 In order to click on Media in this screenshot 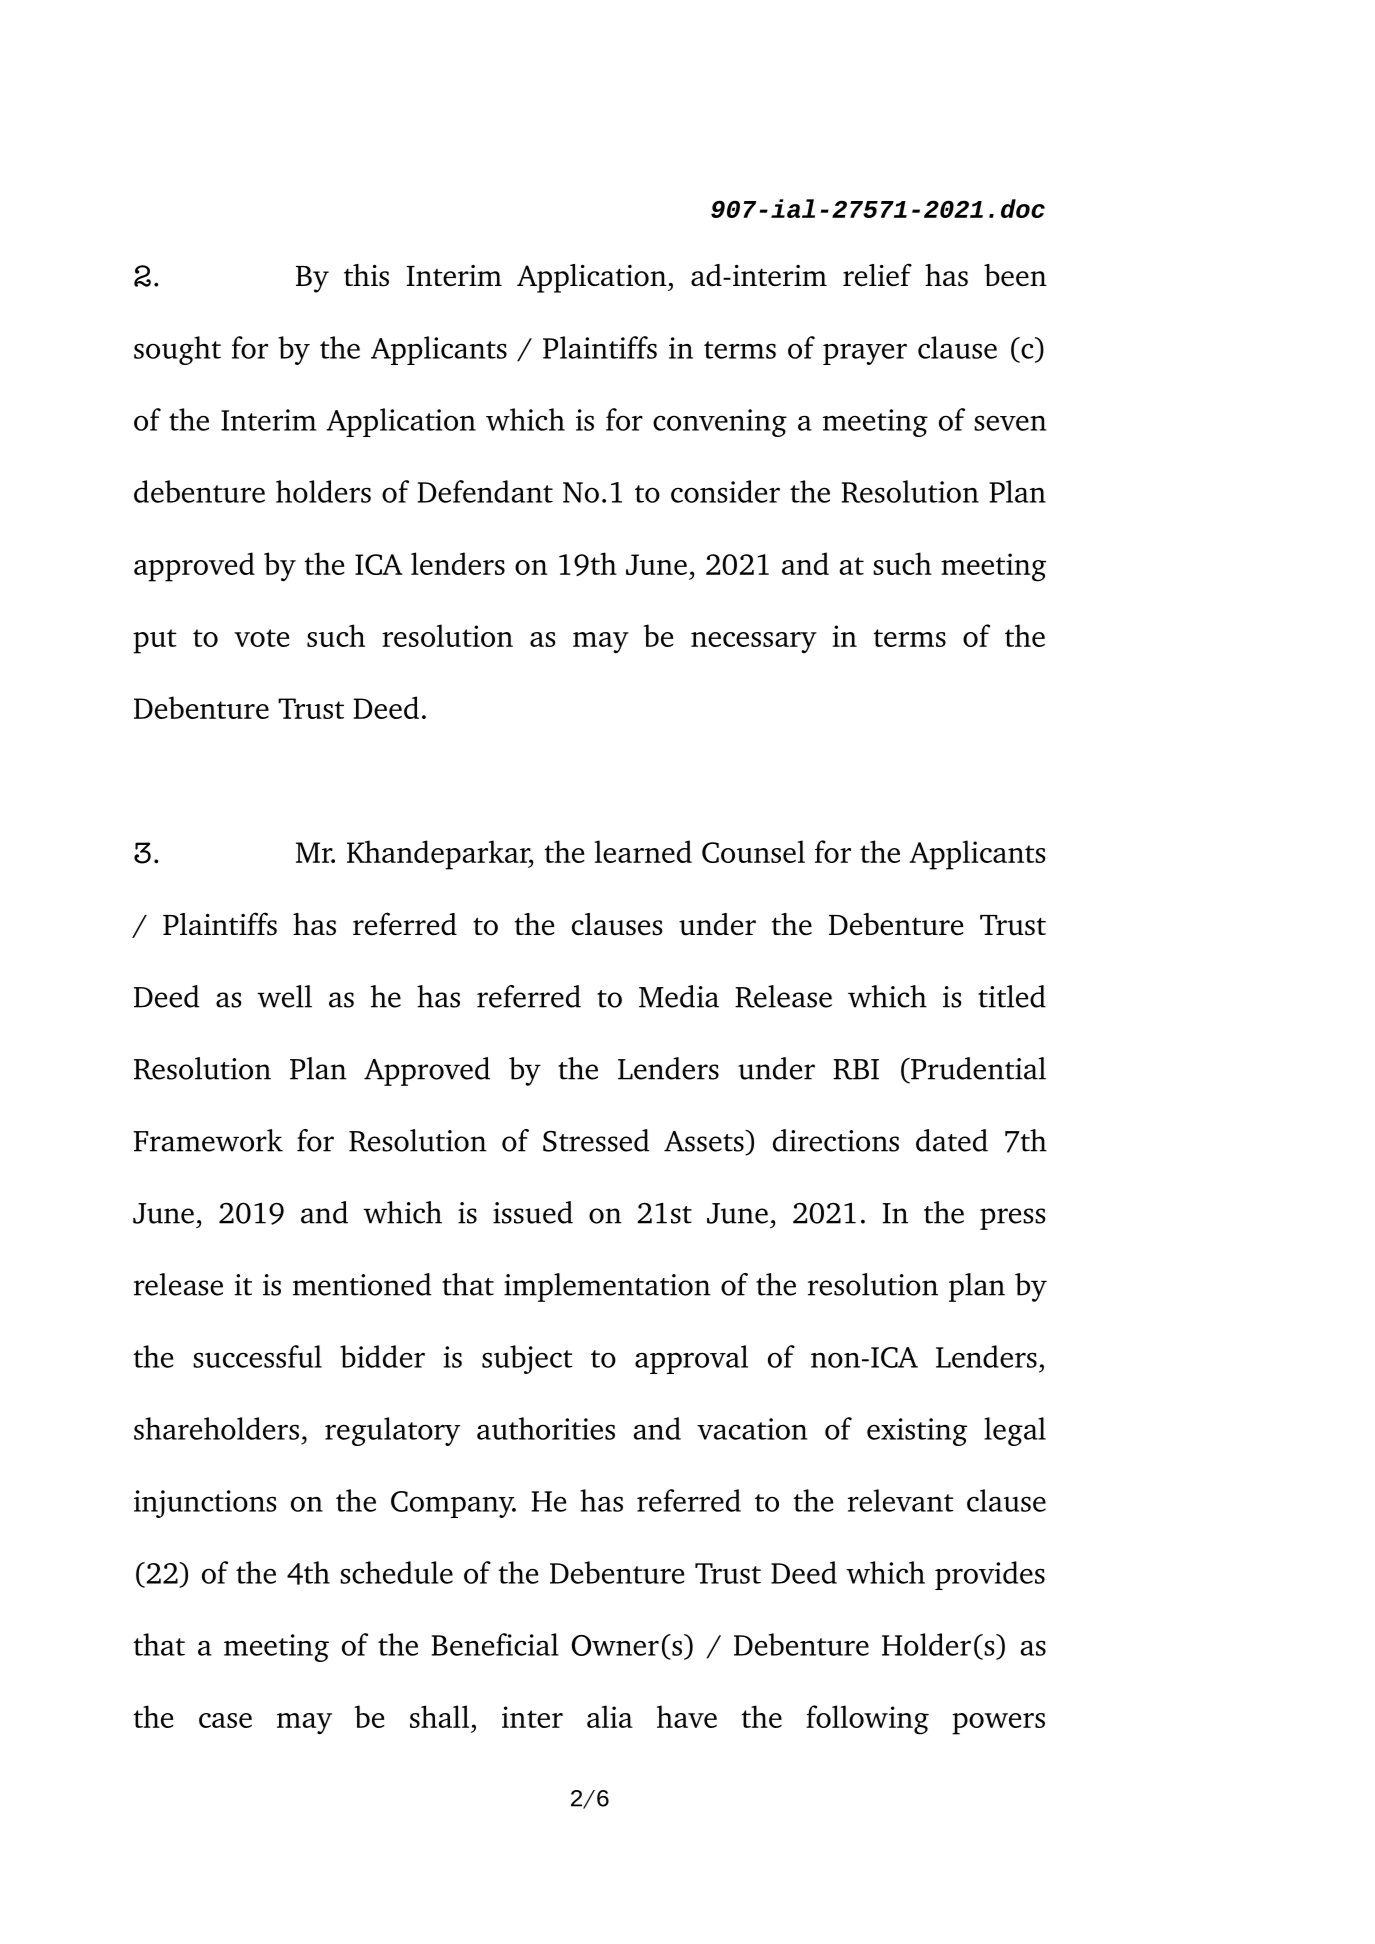, I will do `click(679, 996)`.
